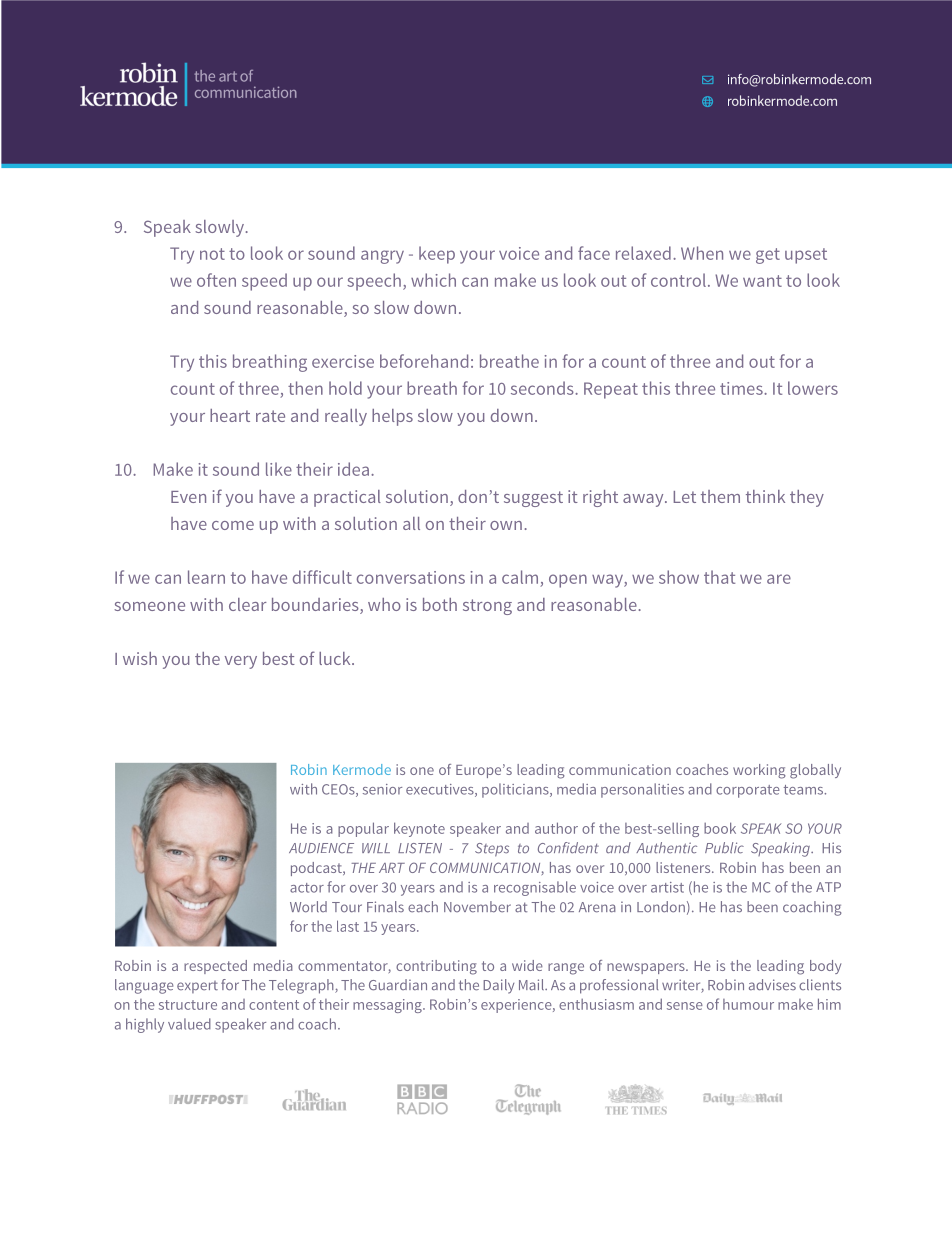  I want to click on which, so click(433, 280).
